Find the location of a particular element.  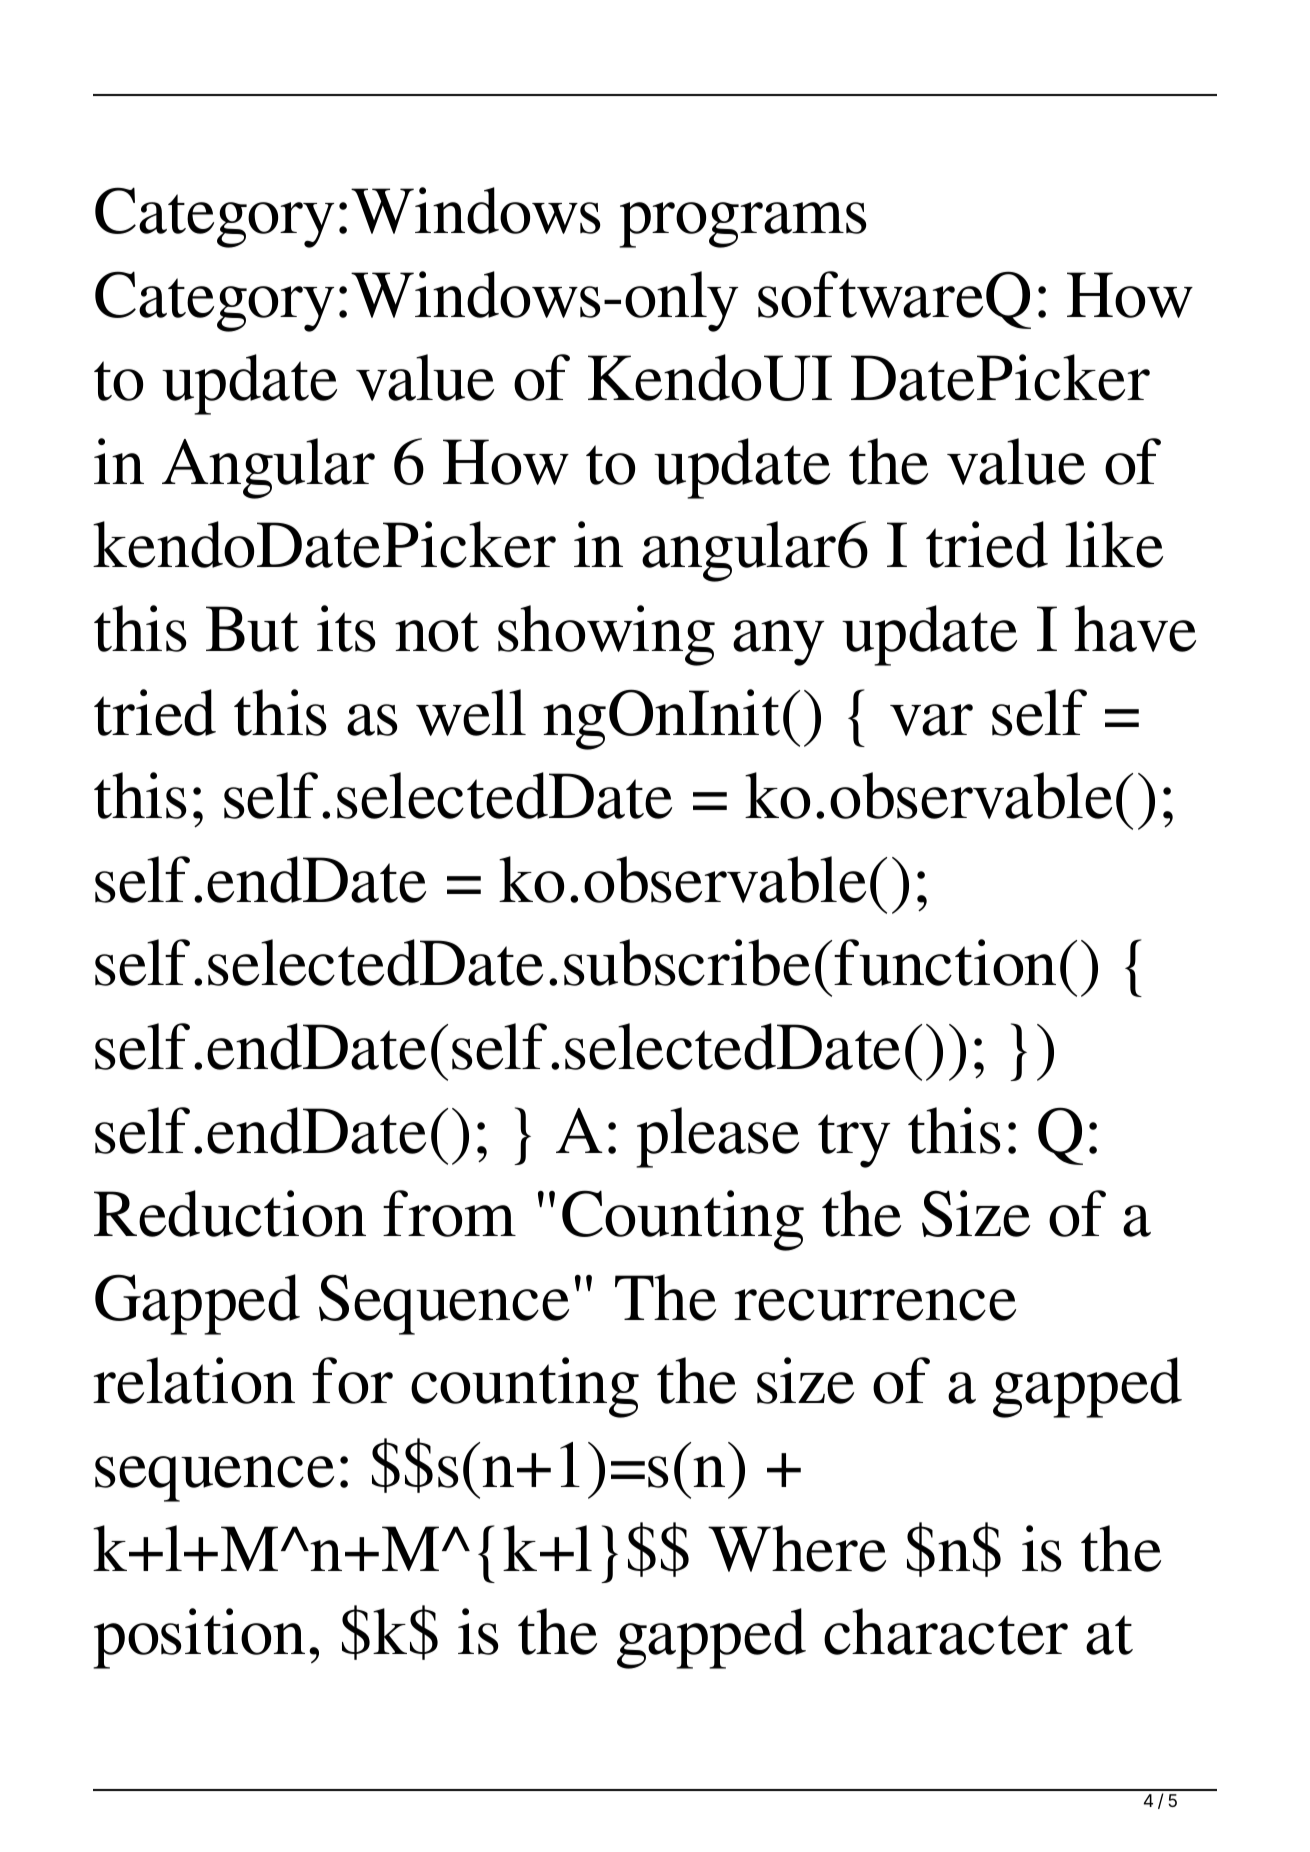

like is located at coordinates (1114, 544).
